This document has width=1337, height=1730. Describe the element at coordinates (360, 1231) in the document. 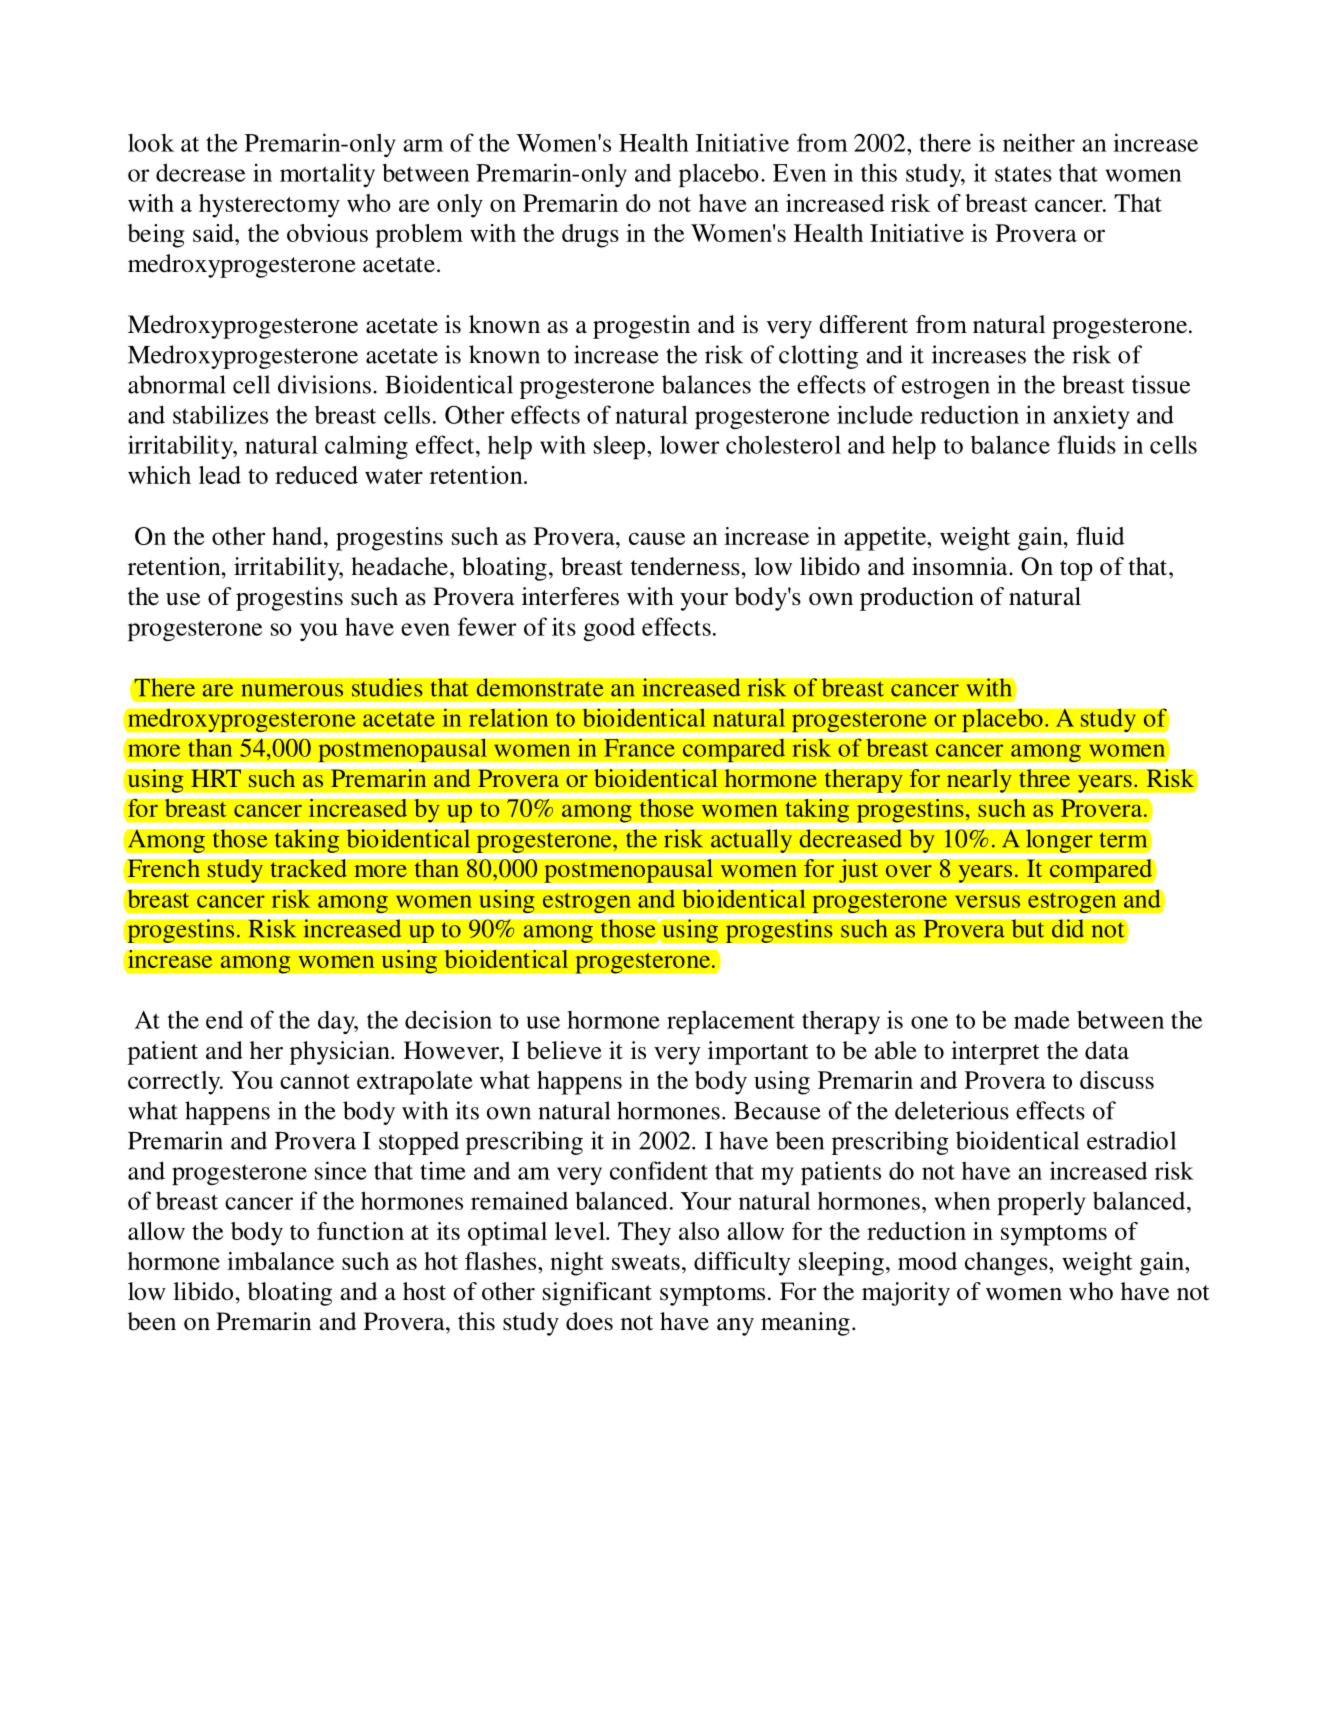

I see `function` at that location.
